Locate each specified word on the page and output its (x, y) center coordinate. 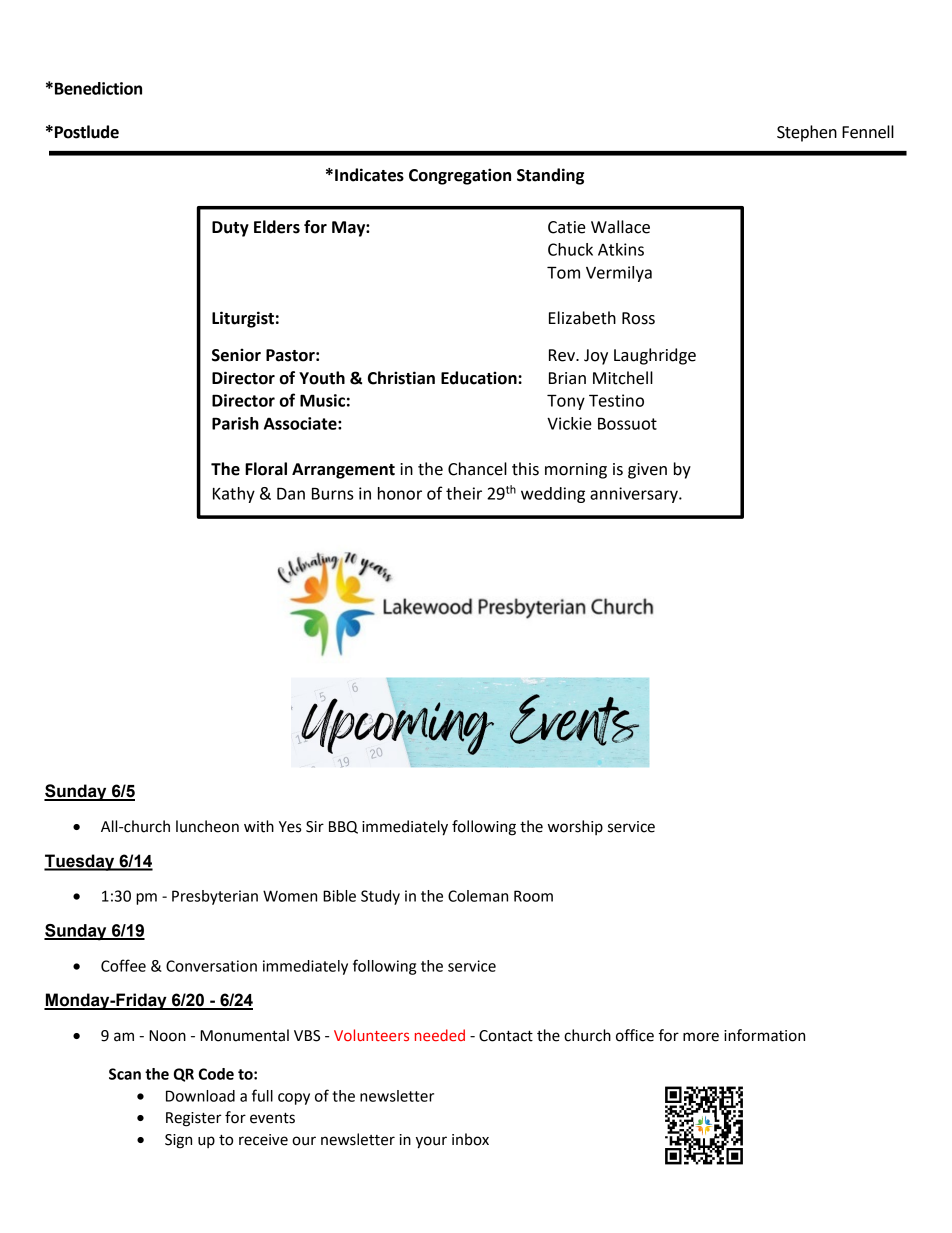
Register (194, 1119)
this (525, 469)
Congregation (460, 176)
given (647, 471)
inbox (470, 1139)
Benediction (98, 88)
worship (575, 827)
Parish (235, 423)
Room (533, 896)
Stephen (807, 133)
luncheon (207, 826)
